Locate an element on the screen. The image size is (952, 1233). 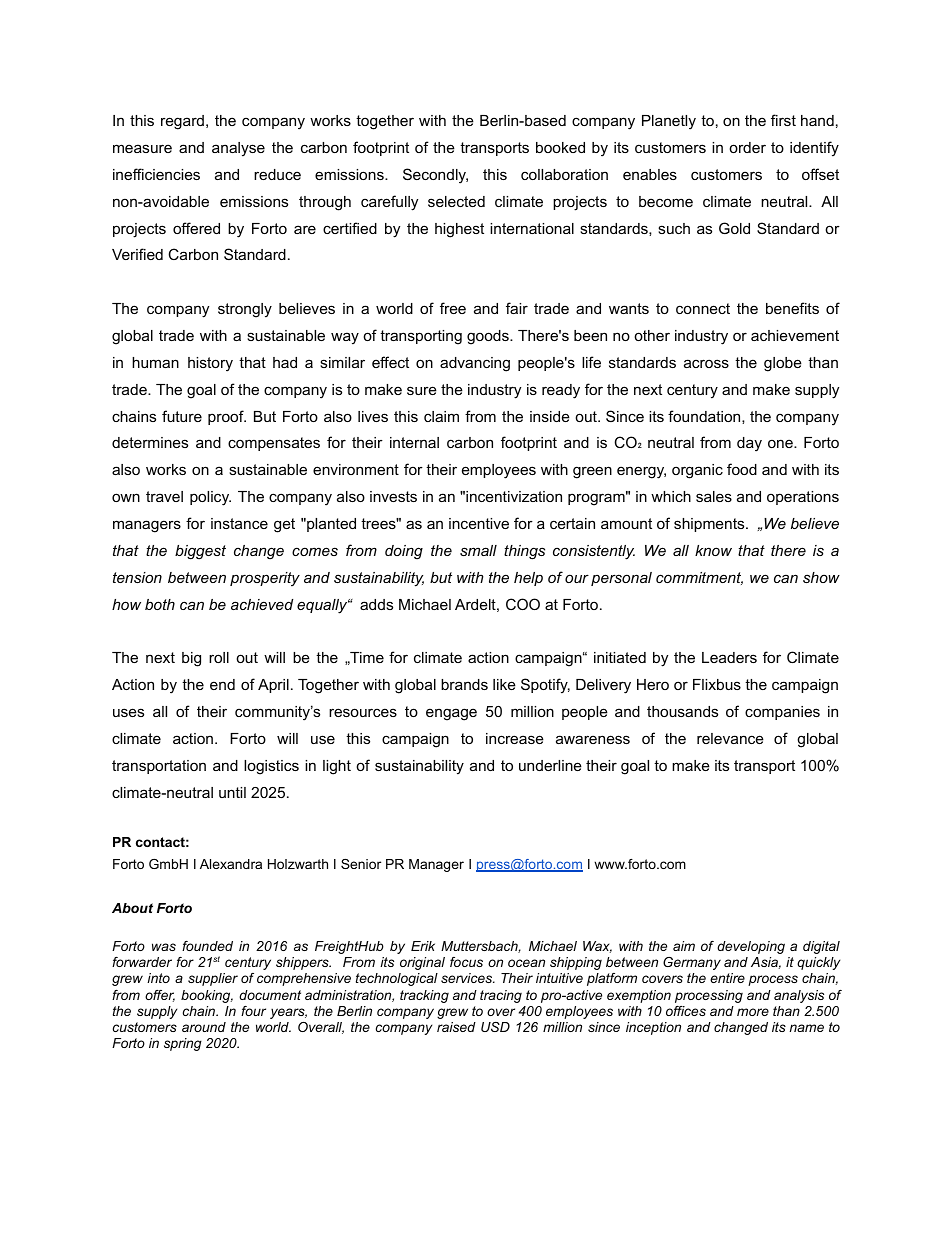
Secondly is located at coordinates (435, 176).
